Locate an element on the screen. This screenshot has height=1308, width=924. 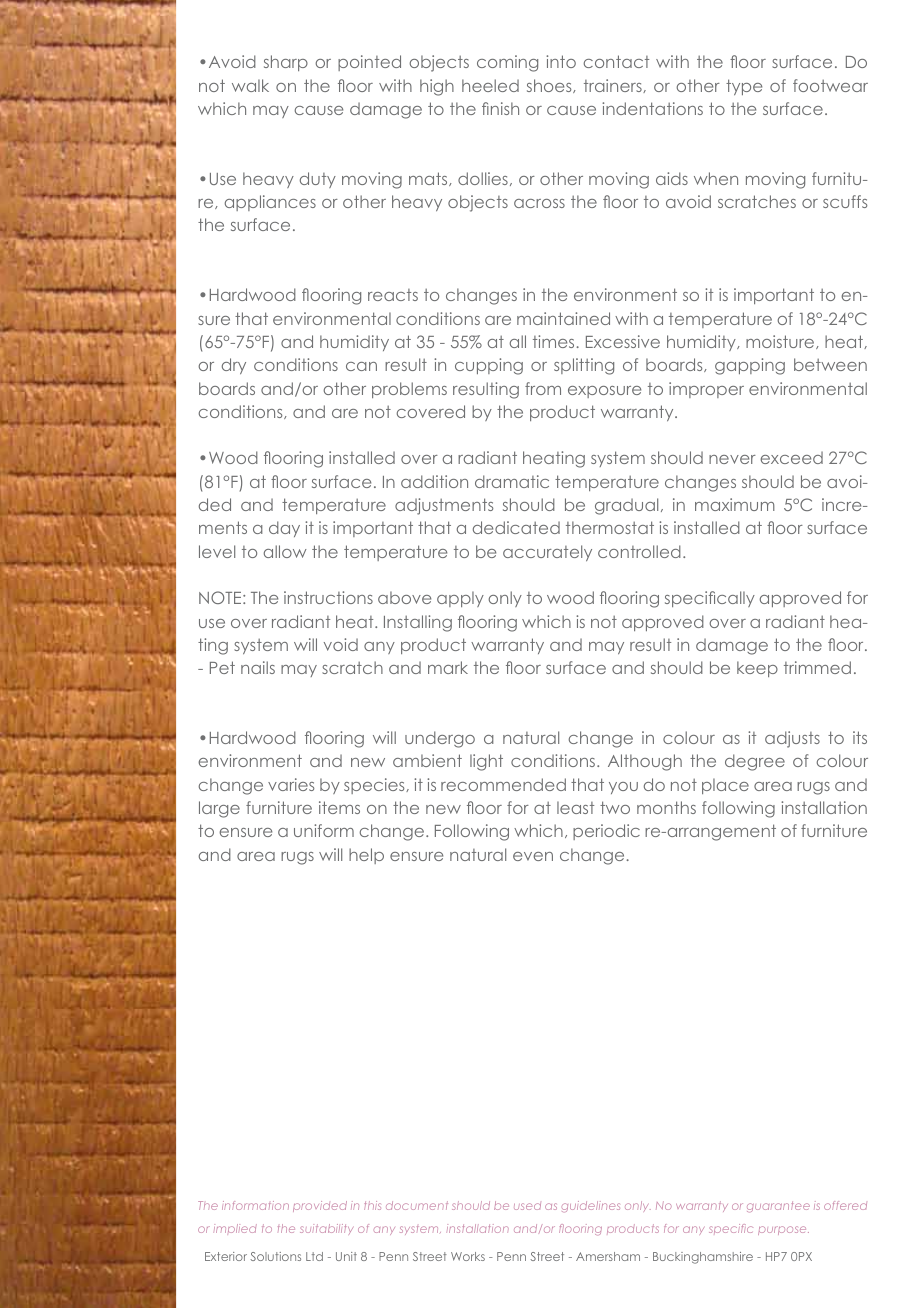
keep is located at coordinates (757, 669).
